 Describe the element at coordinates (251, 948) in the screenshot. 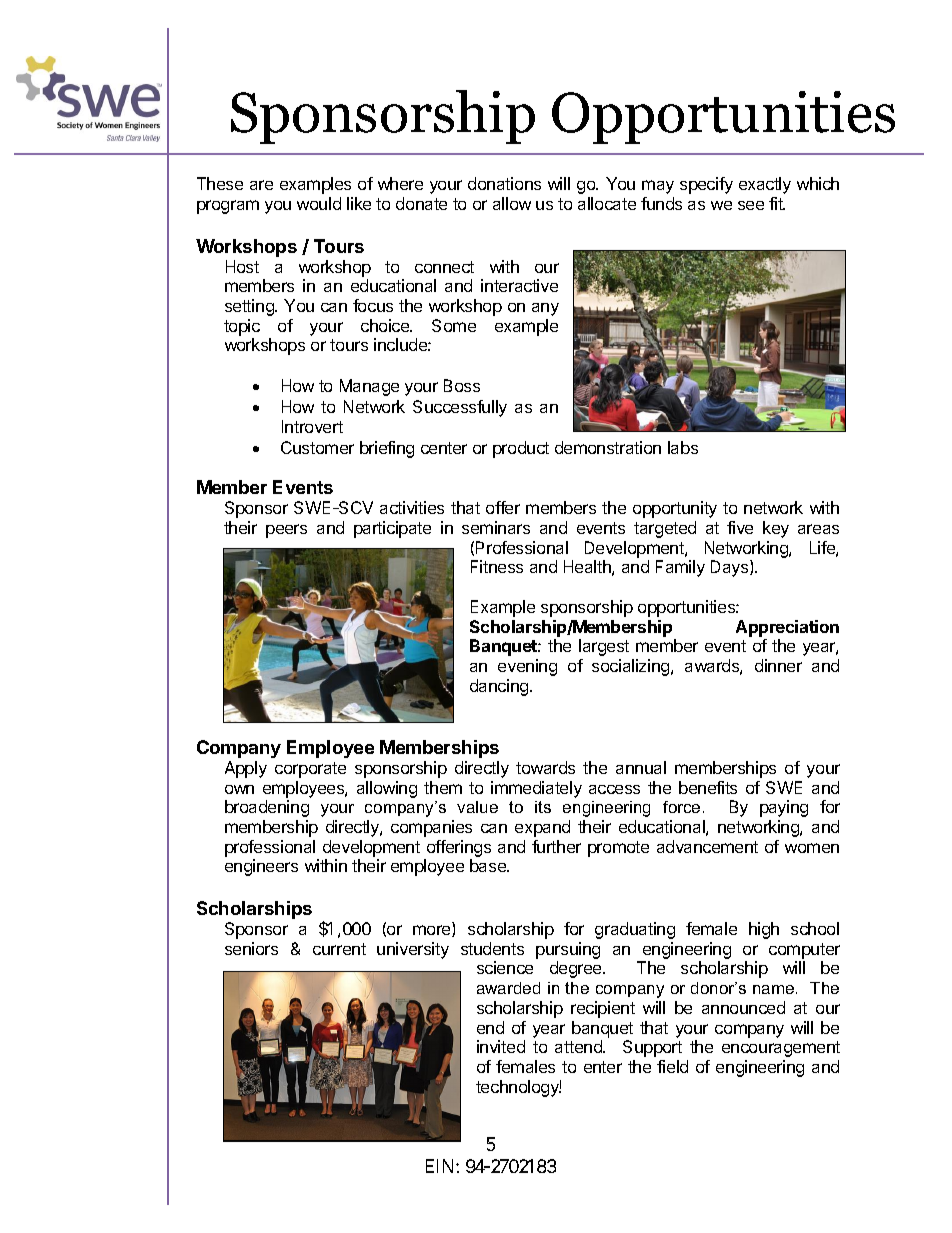

I see `seniors` at that location.
